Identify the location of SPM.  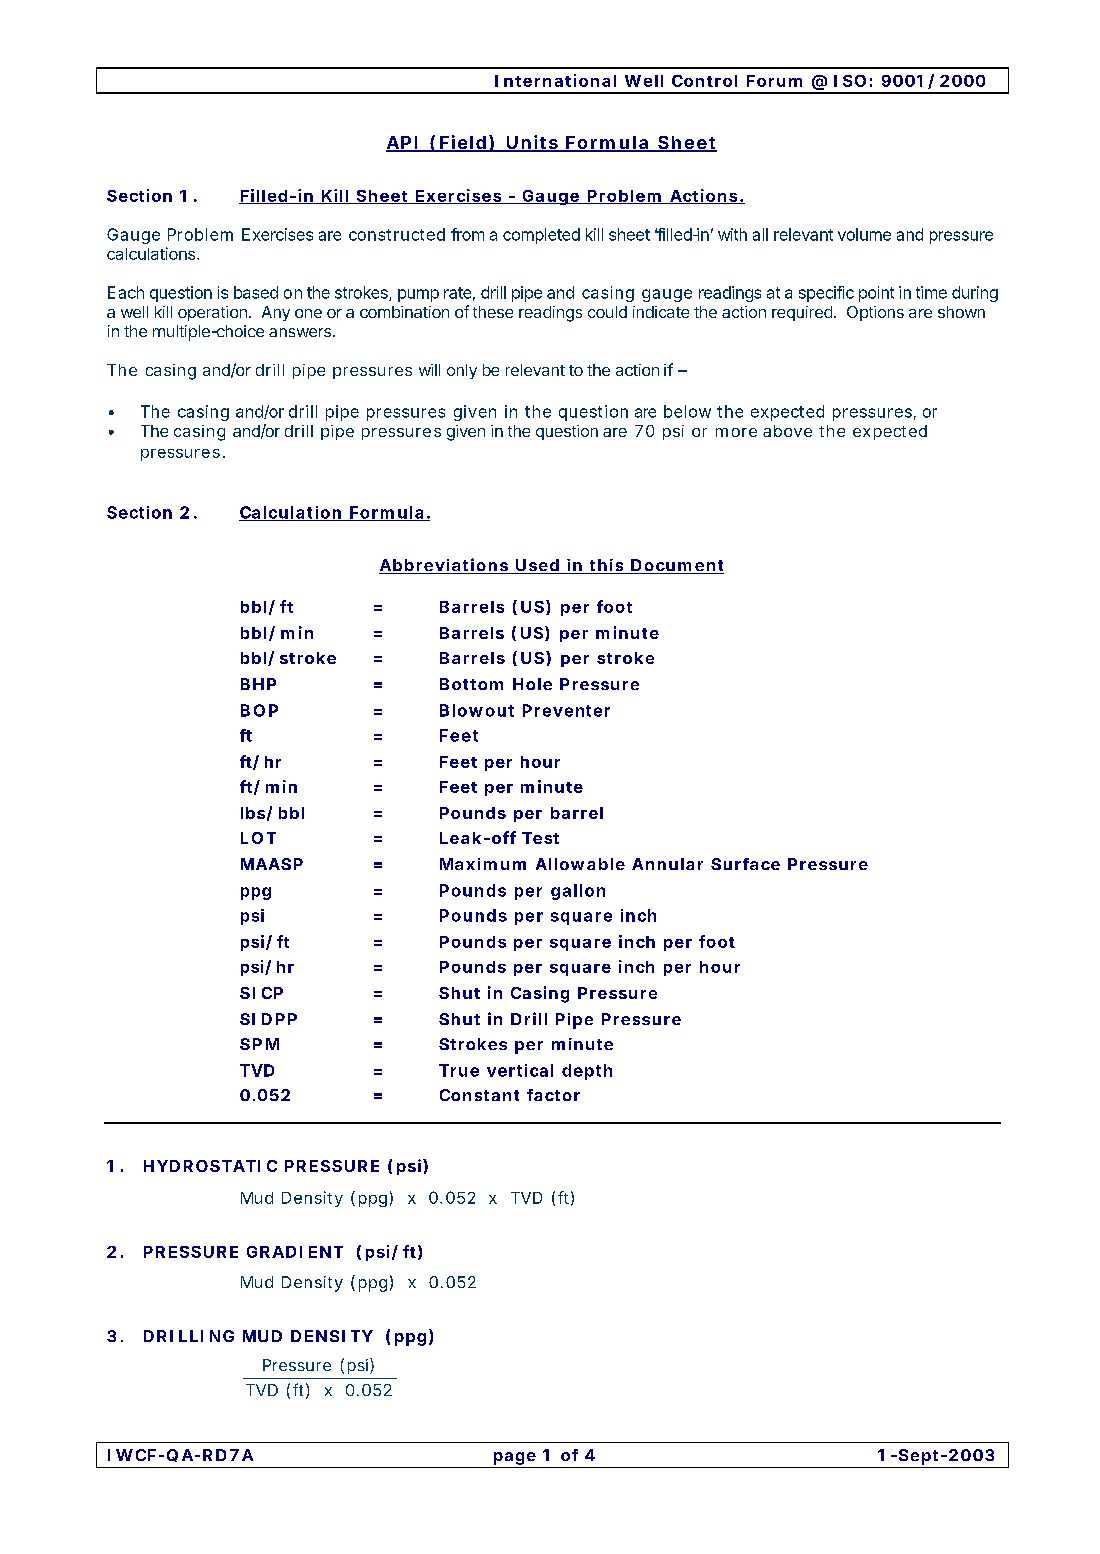
(259, 1044).
